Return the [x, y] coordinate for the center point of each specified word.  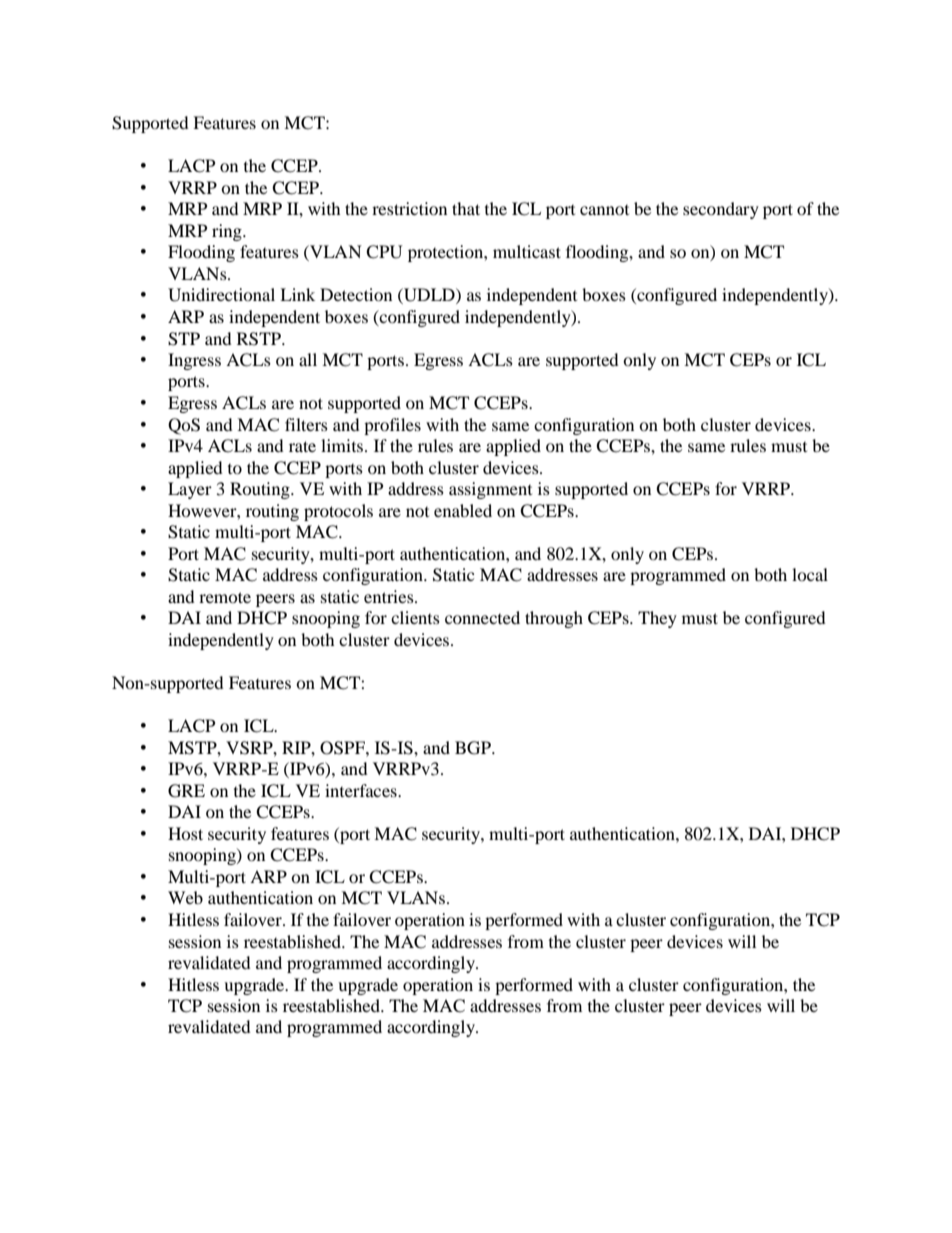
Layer [190, 490]
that [466, 208]
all [308, 359]
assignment [490, 490]
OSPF [343, 748]
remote [225, 597]
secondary [721, 210]
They [657, 619]
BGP [474, 748]
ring [228, 232]
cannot [604, 210]
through [554, 619]
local [810, 574]
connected [482, 617]
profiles [392, 426]
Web [185, 897]
